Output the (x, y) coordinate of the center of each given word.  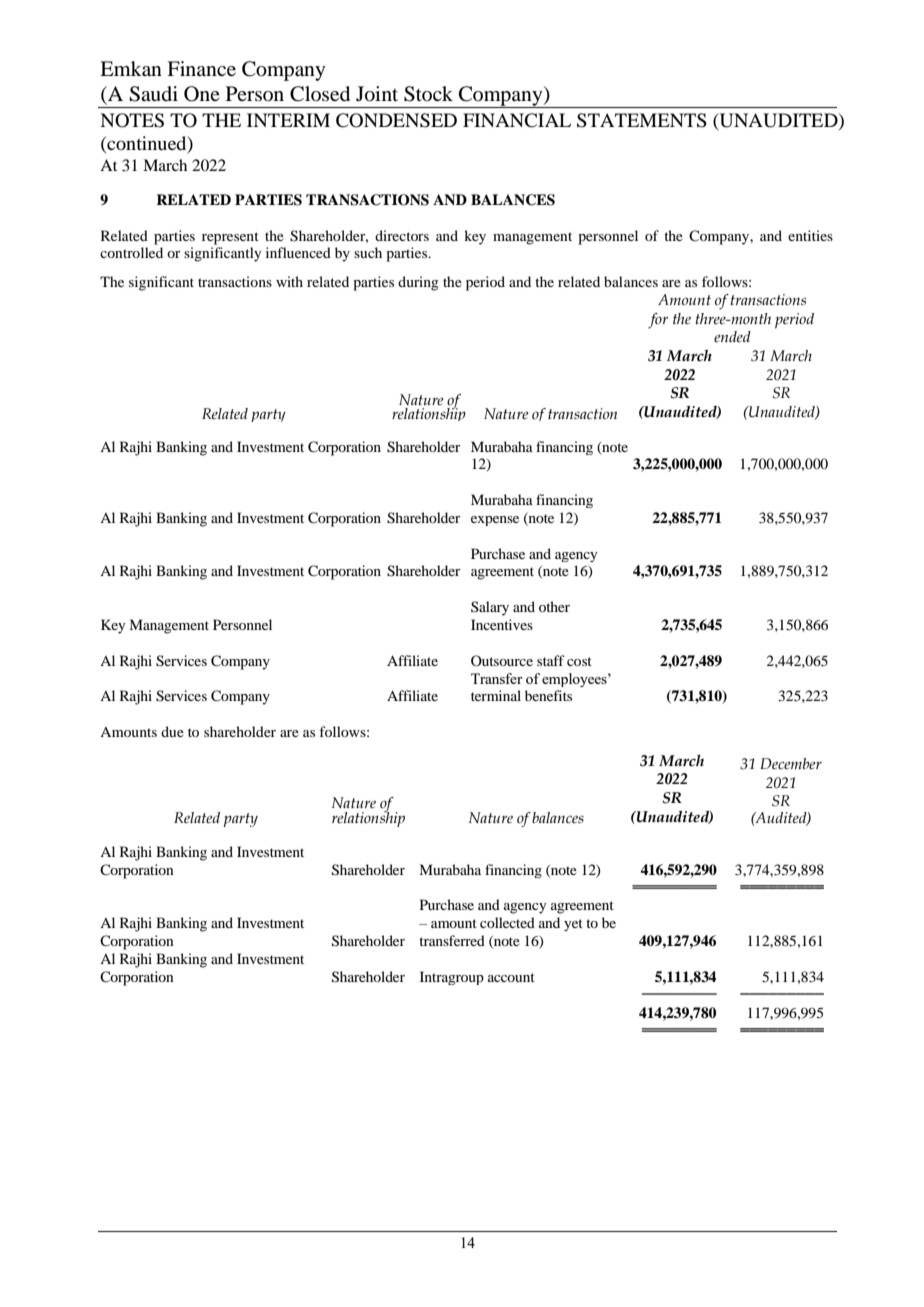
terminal (496, 695)
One (202, 94)
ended (732, 337)
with (289, 281)
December (791, 764)
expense (495, 521)
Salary (490, 608)
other (554, 606)
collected (507, 922)
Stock (428, 94)
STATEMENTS (642, 120)
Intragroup (452, 978)
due (172, 731)
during (418, 283)
